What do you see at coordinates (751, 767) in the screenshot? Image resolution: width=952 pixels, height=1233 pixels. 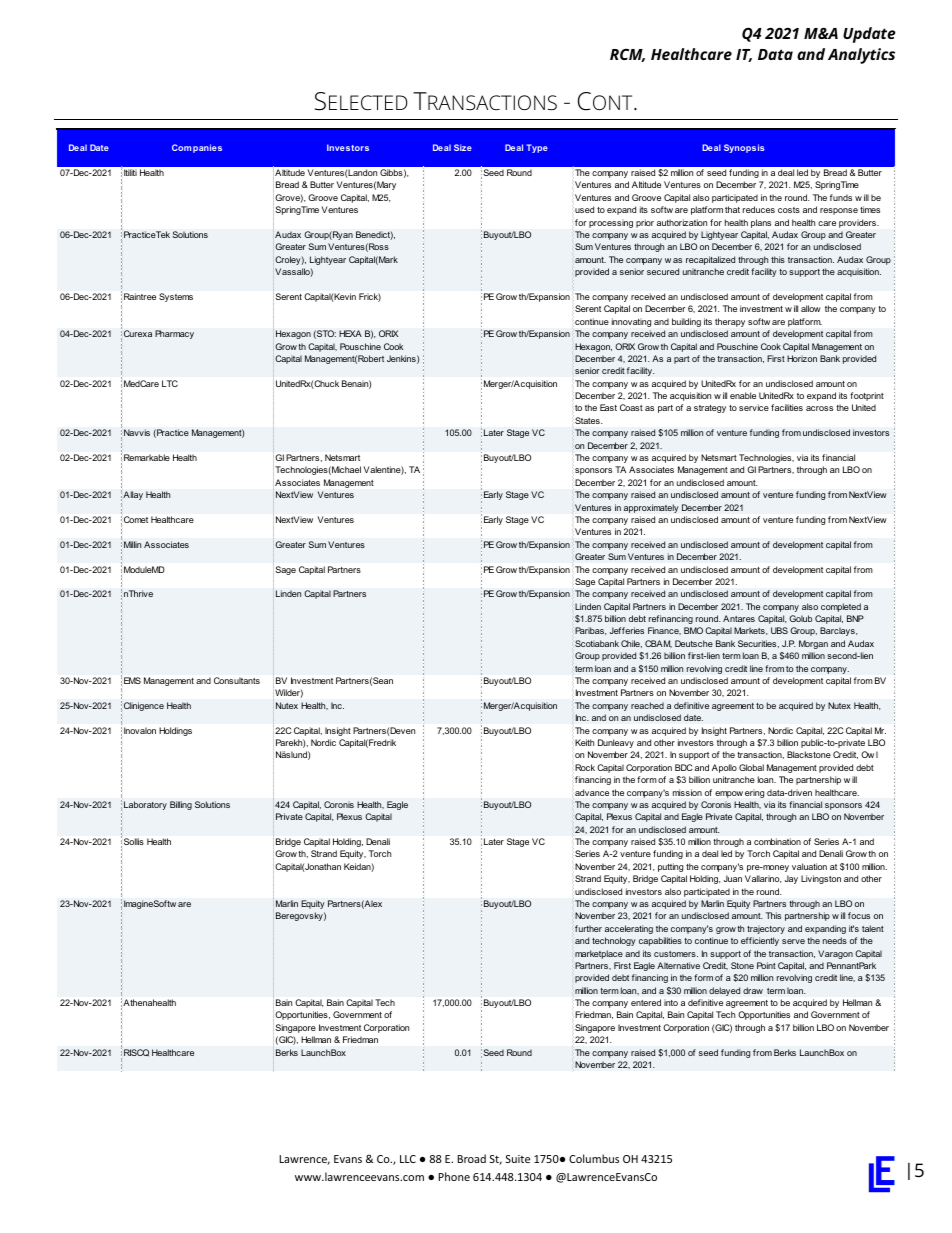 I see `Global` at bounding box center [751, 767].
